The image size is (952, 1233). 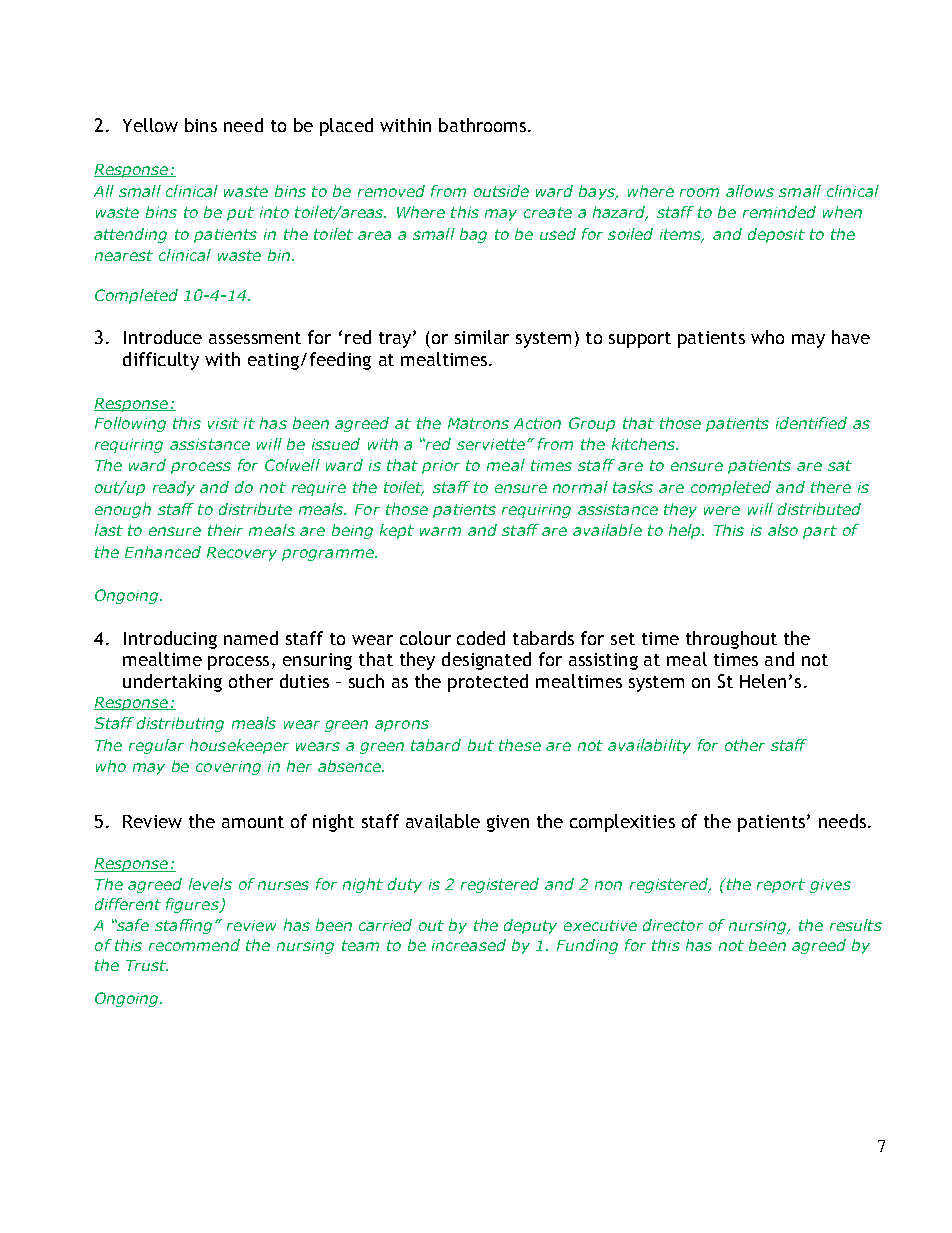 What do you see at coordinates (520, 745) in the page?
I see `these` at bounding box center [520, 745].
